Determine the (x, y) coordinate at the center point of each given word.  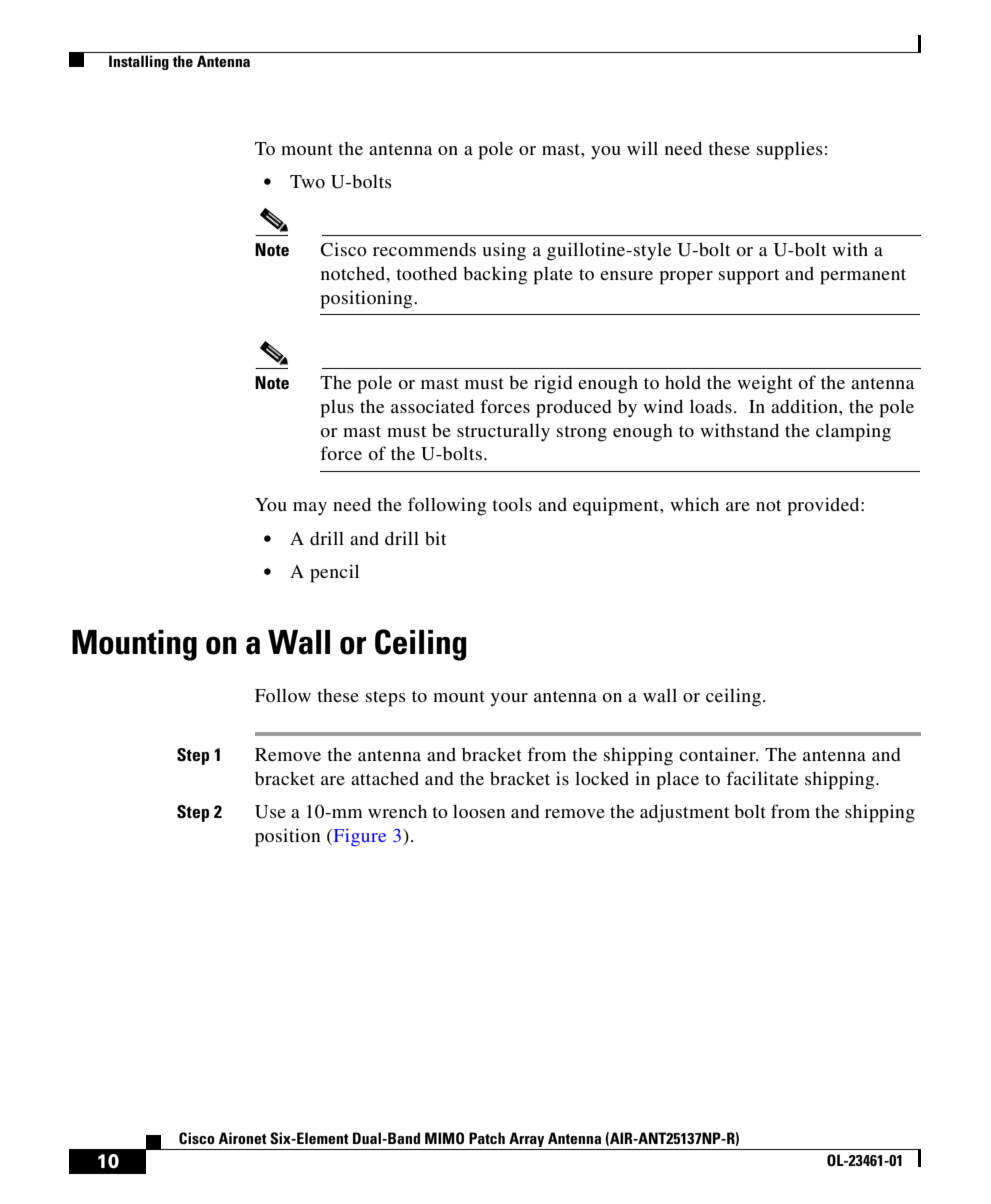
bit (435, 538)
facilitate (762, 778)
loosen (479, 811)
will (642, 148)
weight (764, 384)
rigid (553, 384)
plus (337, 408)
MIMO (444, 1138)
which (694, 504)
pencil (334, 573)
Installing (139, 62)
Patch (487, 1138)
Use (270, 812)
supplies (790, 150)
